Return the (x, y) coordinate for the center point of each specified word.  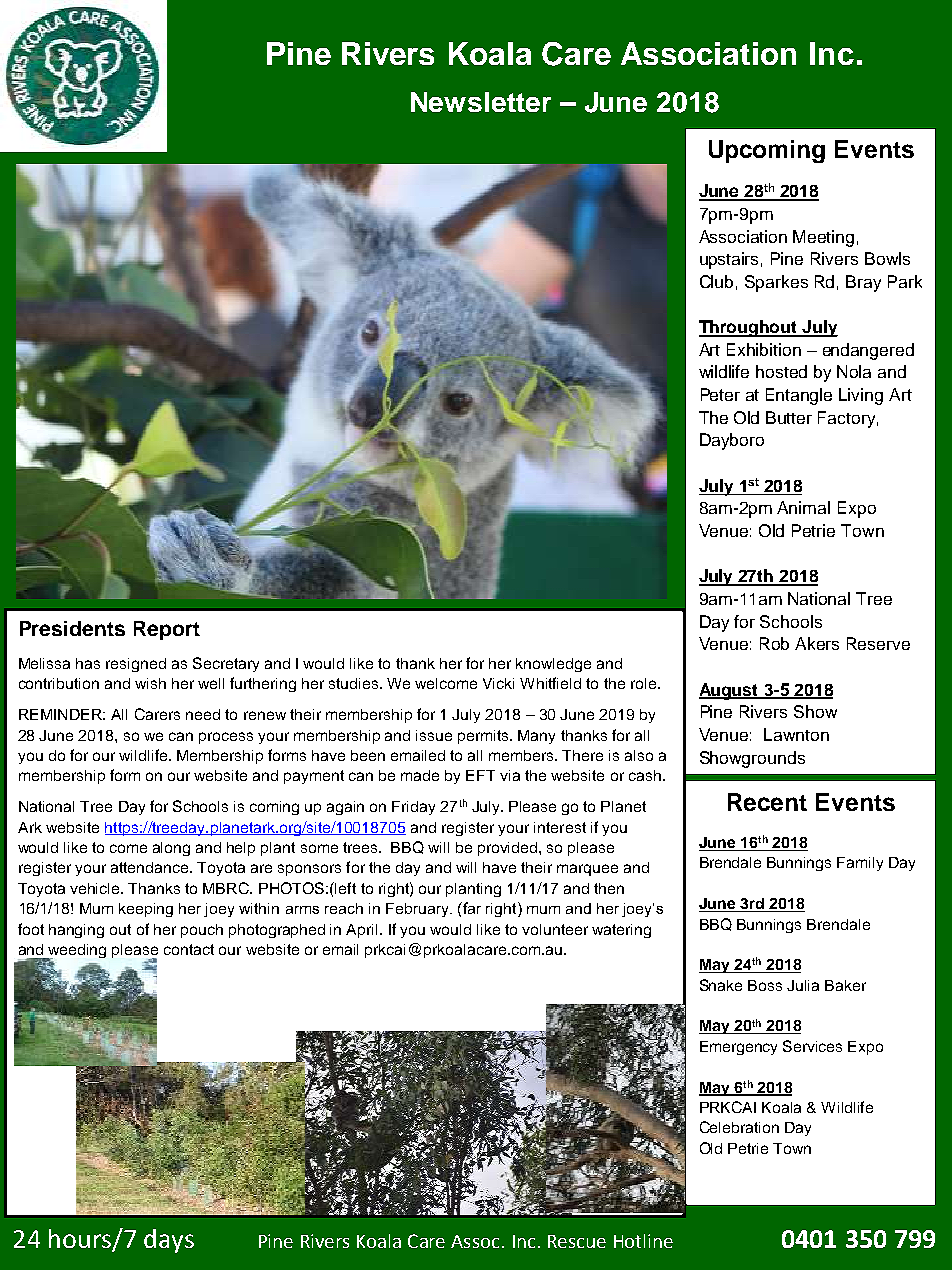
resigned (136, 665)
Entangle (799, 396)
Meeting (823, 238)
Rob (774, 643)
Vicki (498, 683)
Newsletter (481, 102)
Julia (803, 985)
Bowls (887, 258)
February (418, 910)
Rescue (577, 1241)
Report (167, 630)
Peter (720, 394)
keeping (146, 910)
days (169, 1241)
